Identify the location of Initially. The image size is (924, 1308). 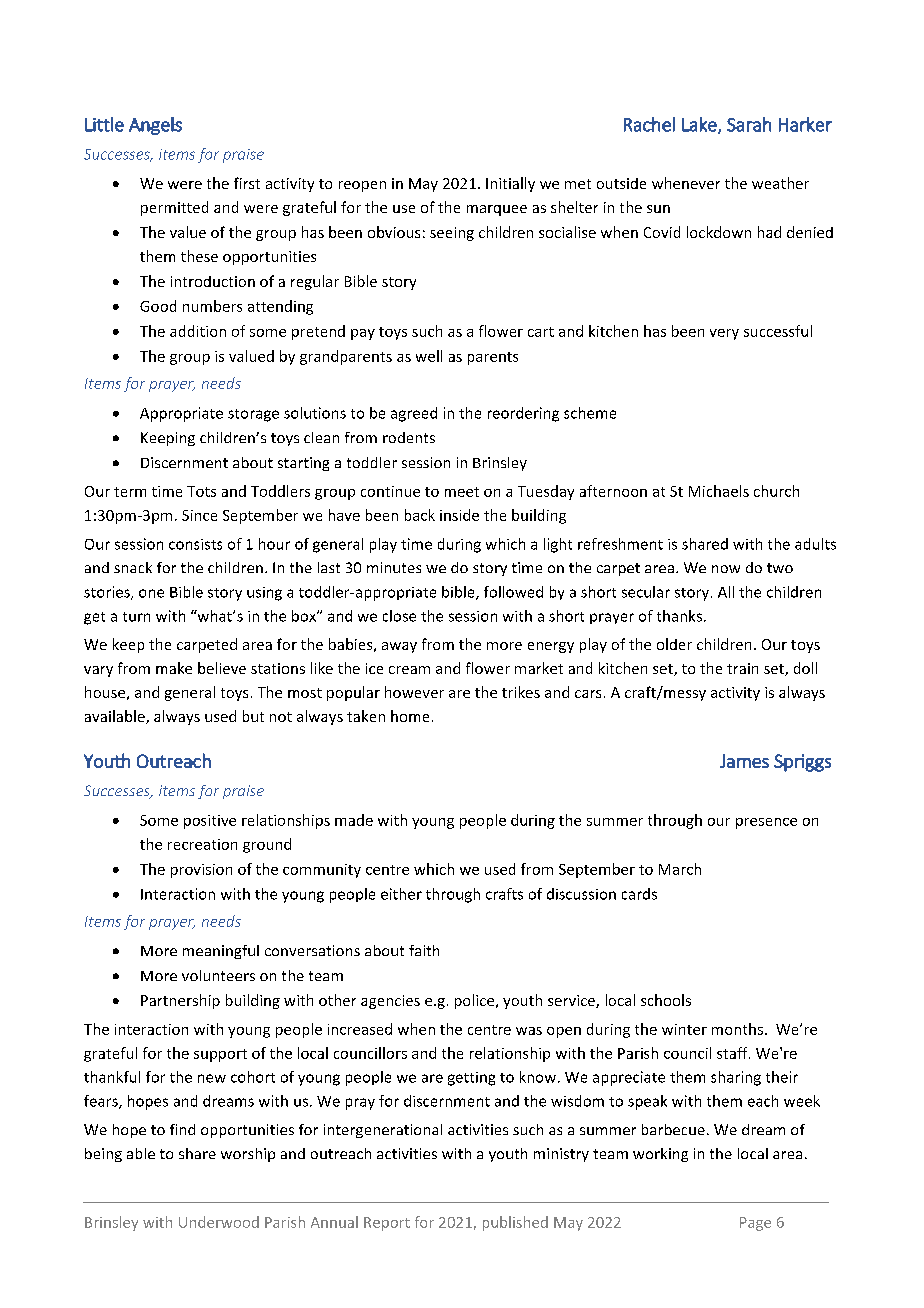
(510, 184).
